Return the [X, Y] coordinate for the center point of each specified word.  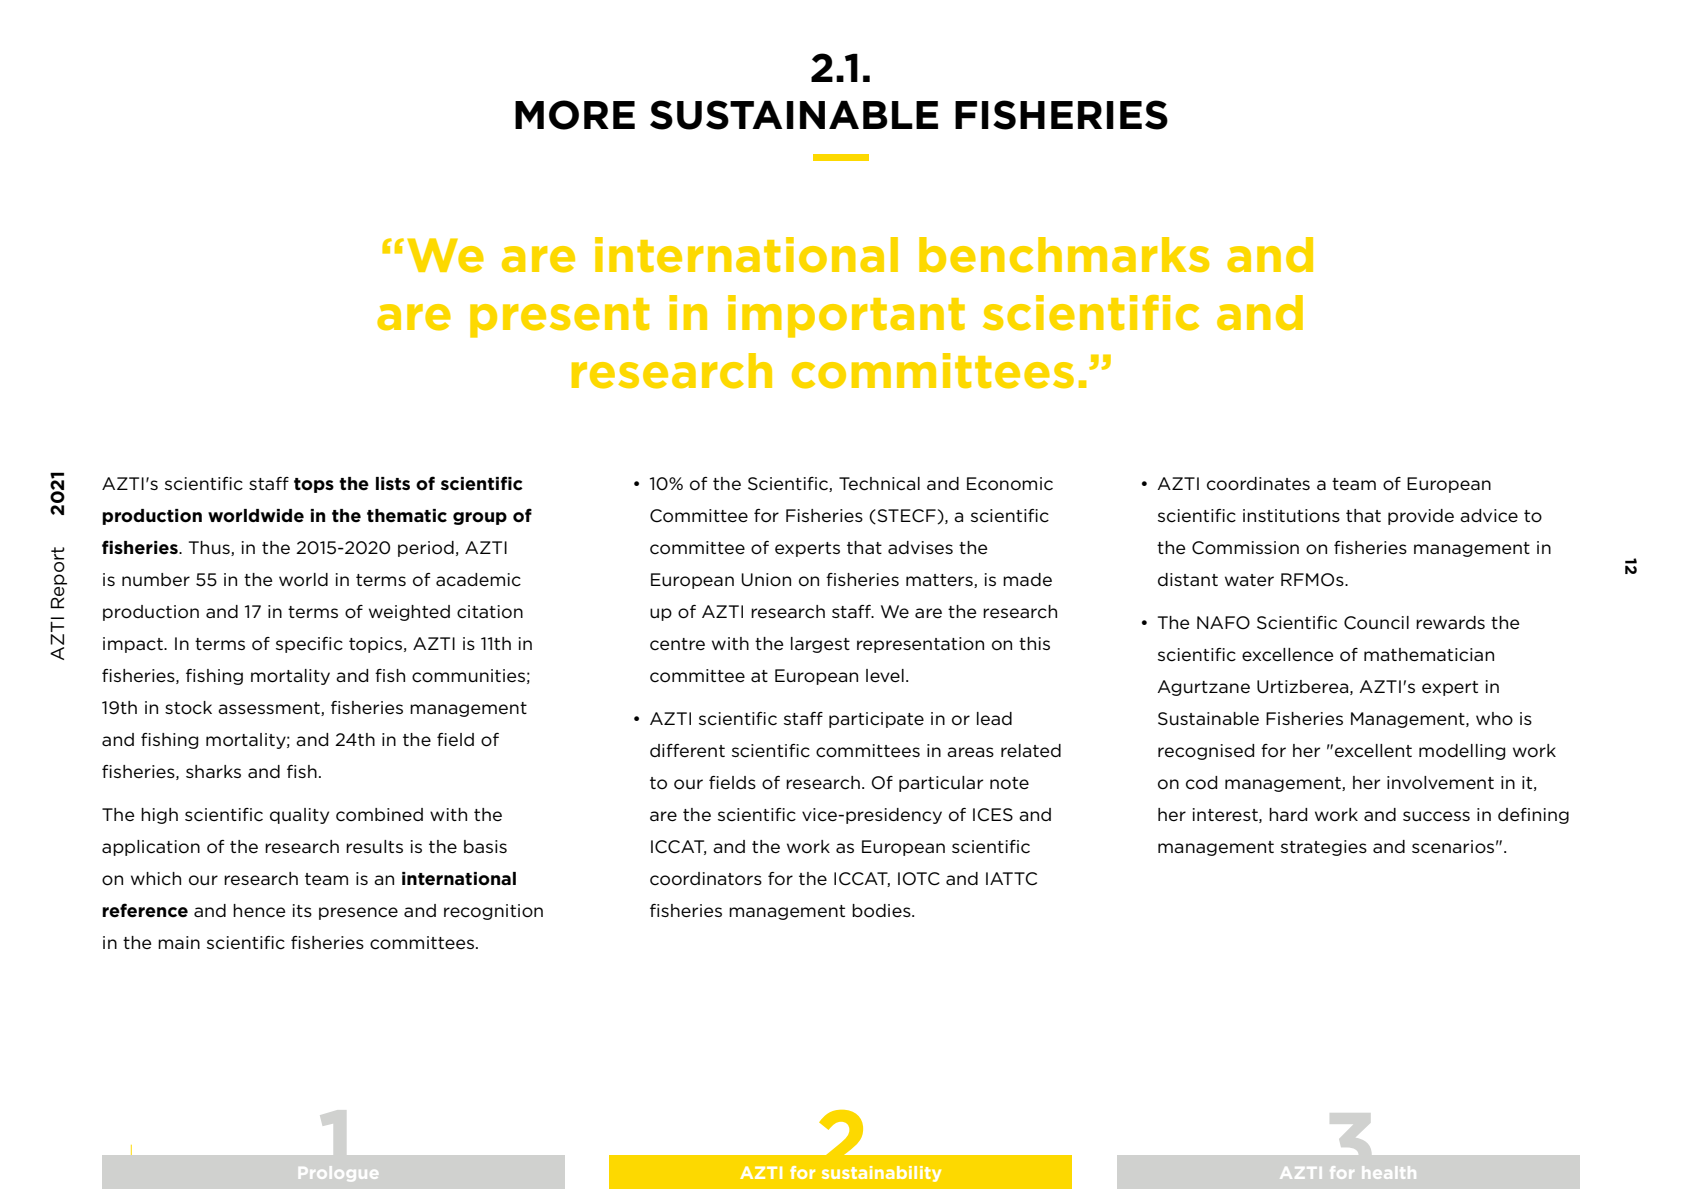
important [846, 316]
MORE [575, 115]
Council [1376, 623]
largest [820, 645]
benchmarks [1064, 255]
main [179, 942]
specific [309, 645]
